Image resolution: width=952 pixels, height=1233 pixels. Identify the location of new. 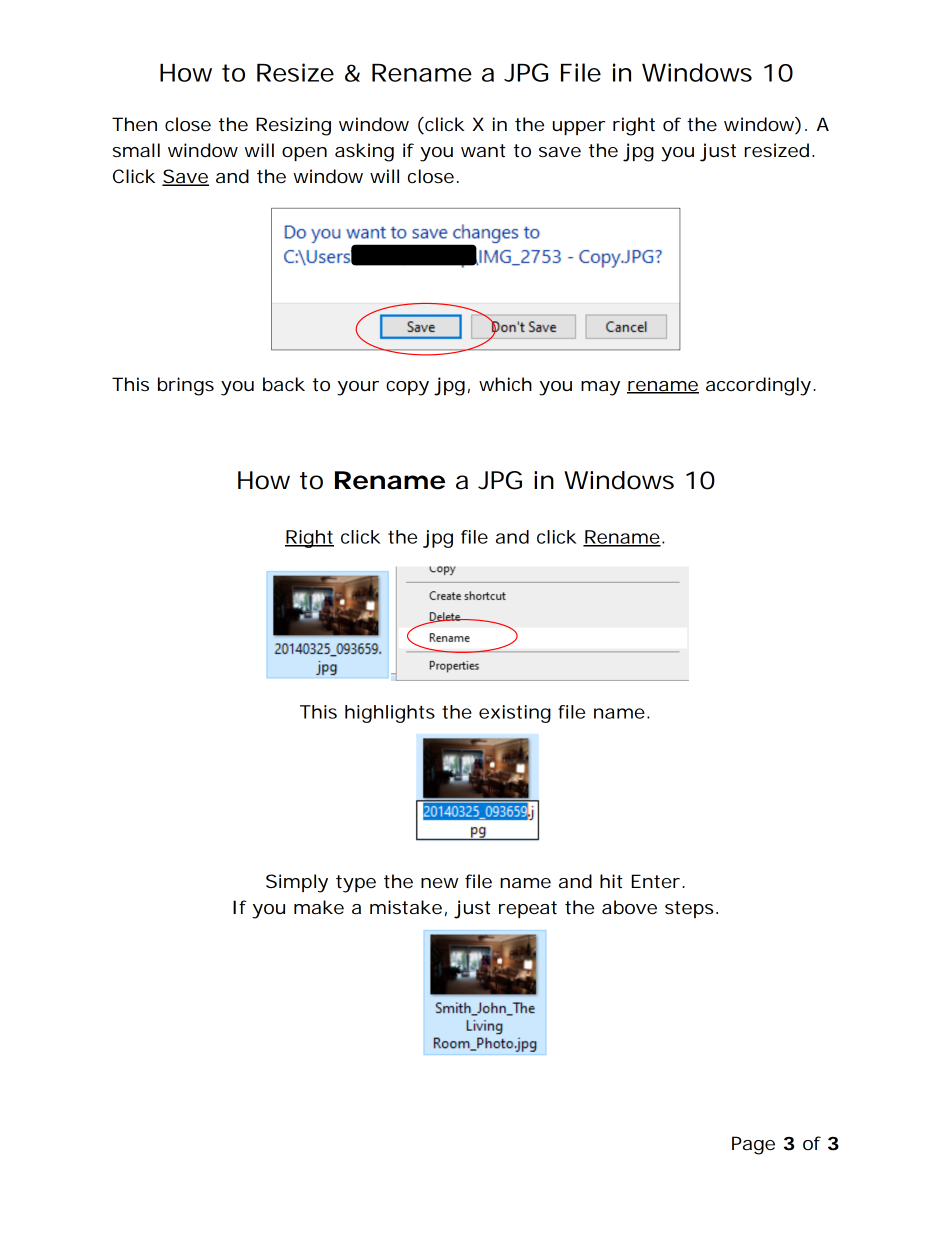
(439, 883).
